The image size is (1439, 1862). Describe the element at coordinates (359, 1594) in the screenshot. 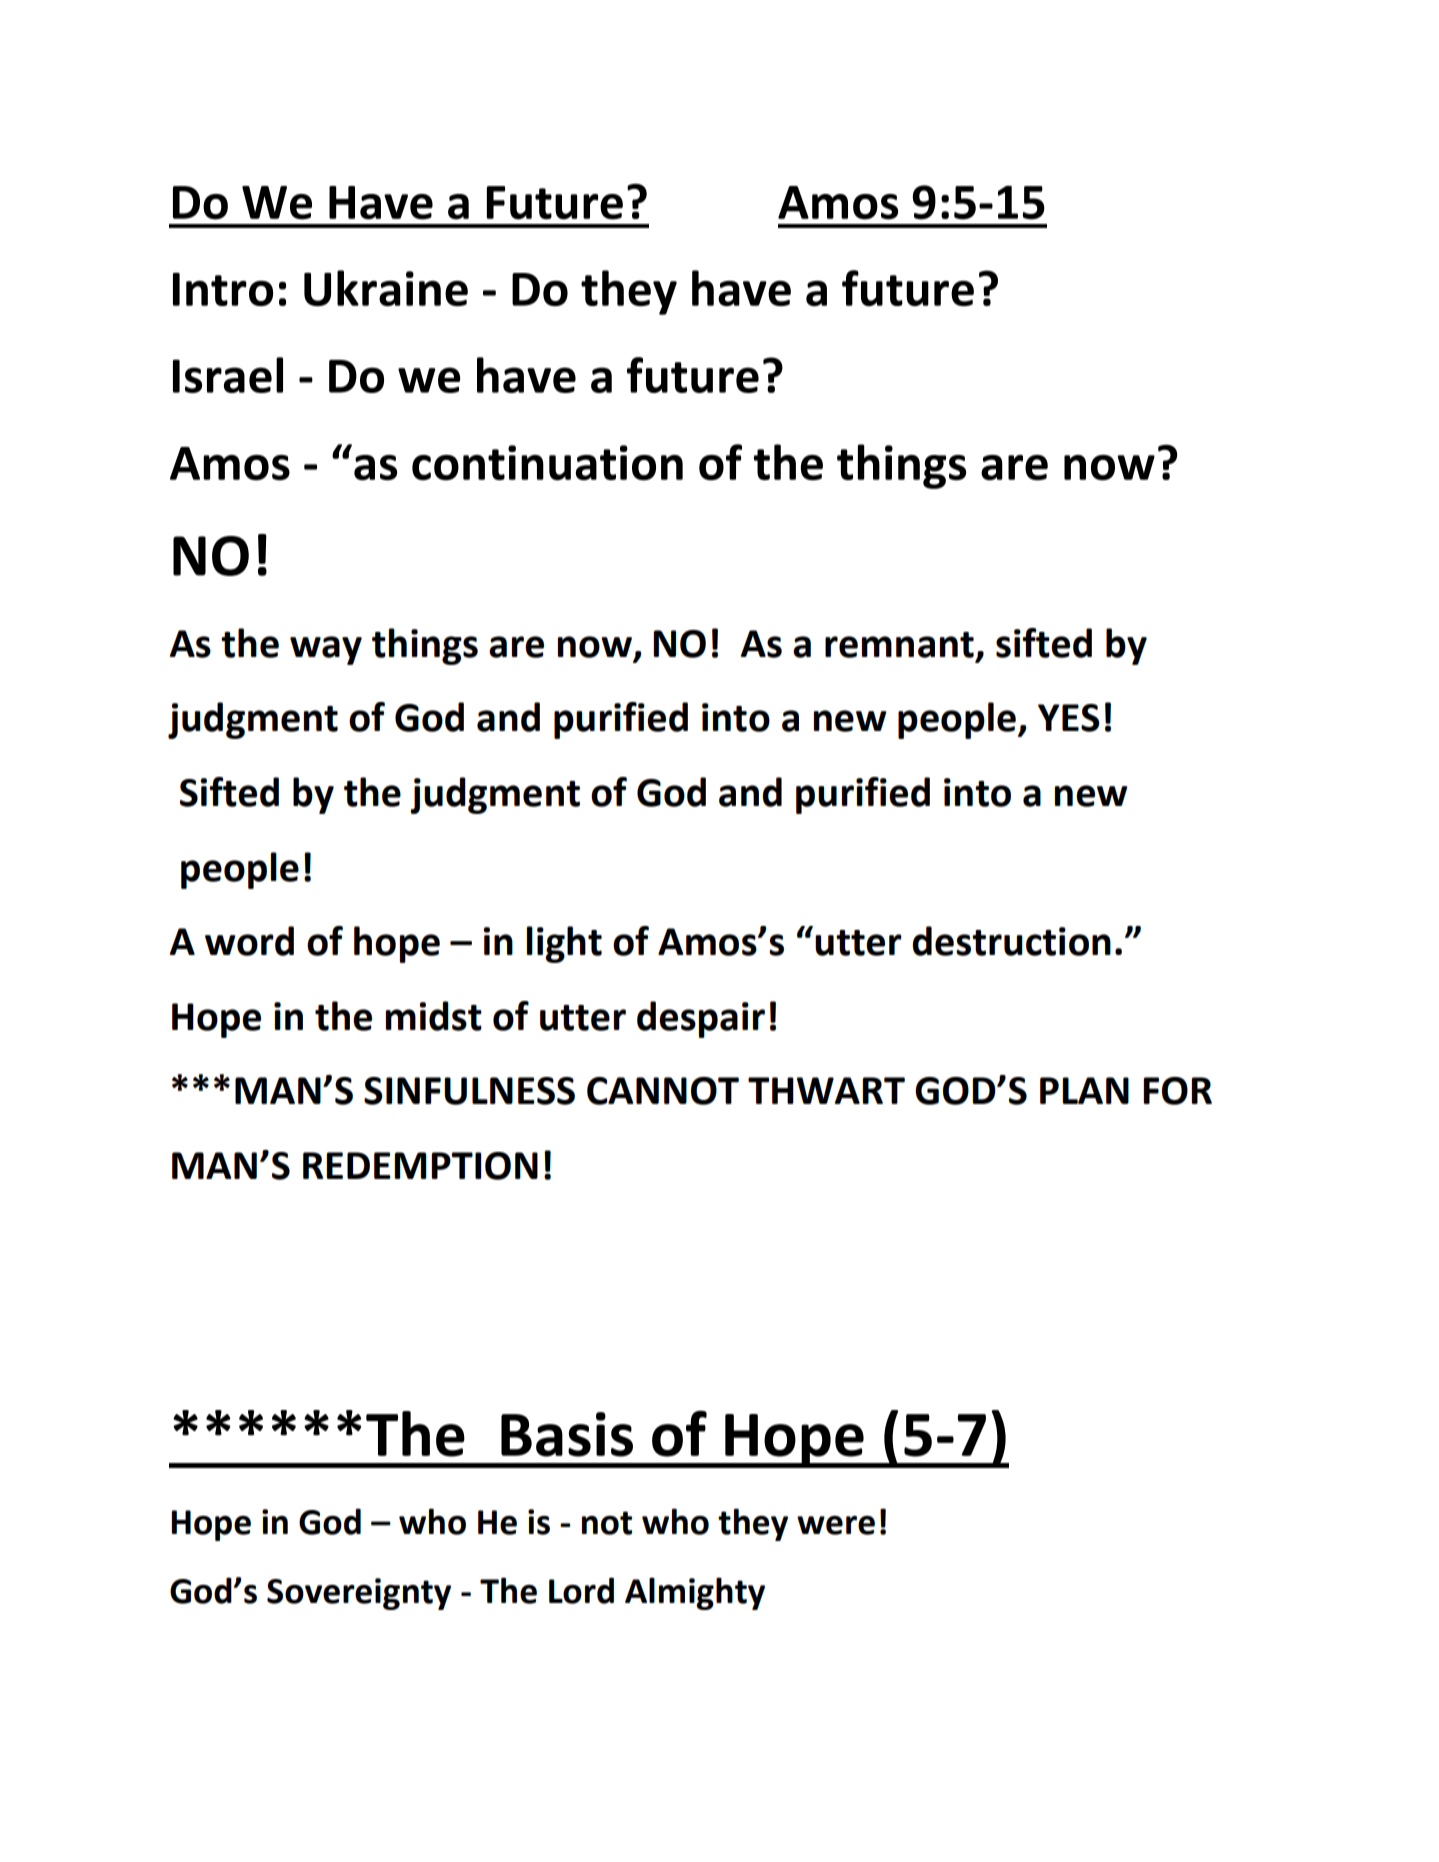

I see `Sovereignty` at that location.
